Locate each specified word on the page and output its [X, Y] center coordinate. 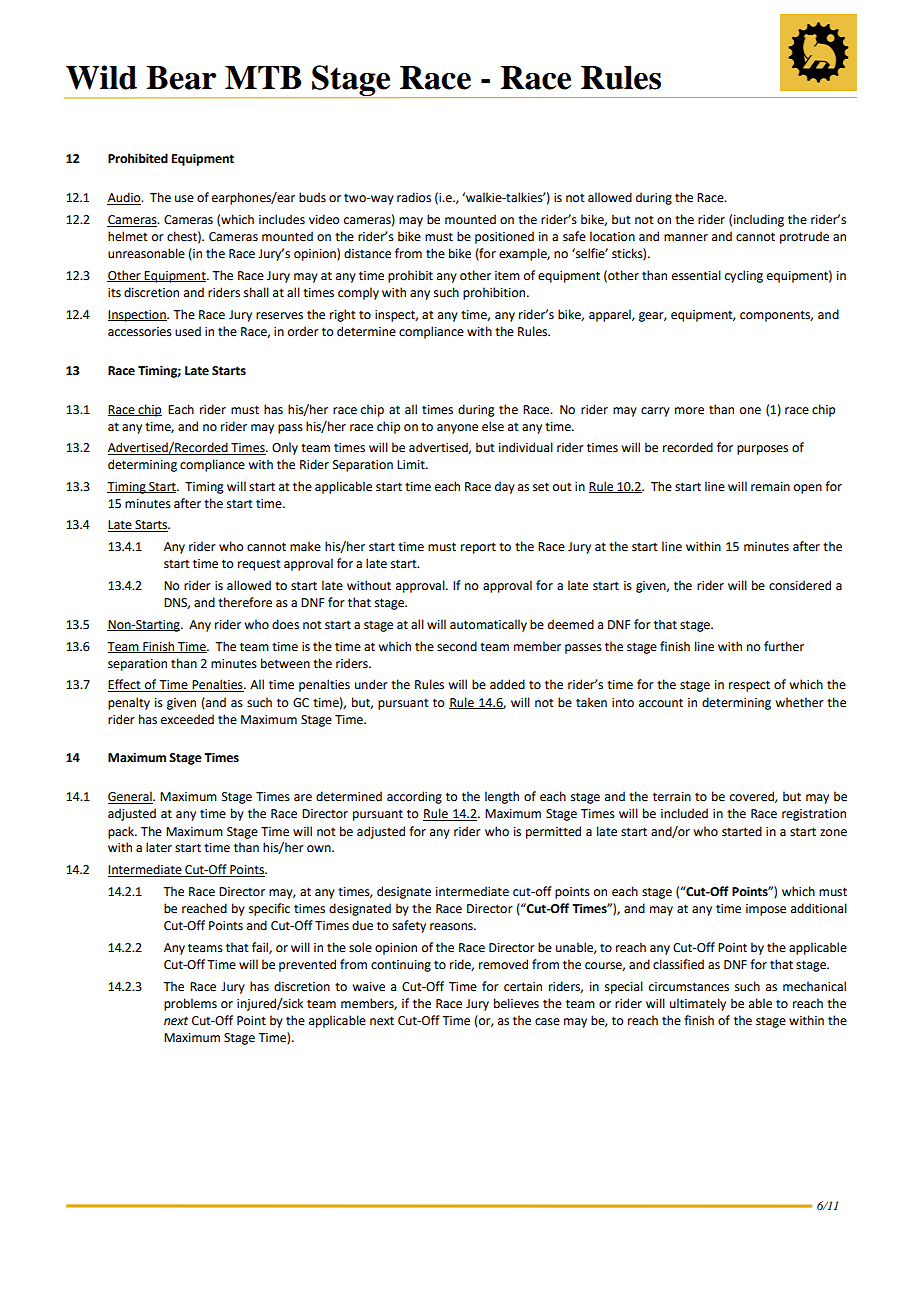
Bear [181, 78]
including [759, 220]
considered [800, 585]
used [188, 331]
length [502, 797]
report [478, 548]
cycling [744, 276]
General [131, 797]
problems [190, 1004]
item [507, 276]
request [259, 565]
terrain [672, 797]
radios [414, 197]
